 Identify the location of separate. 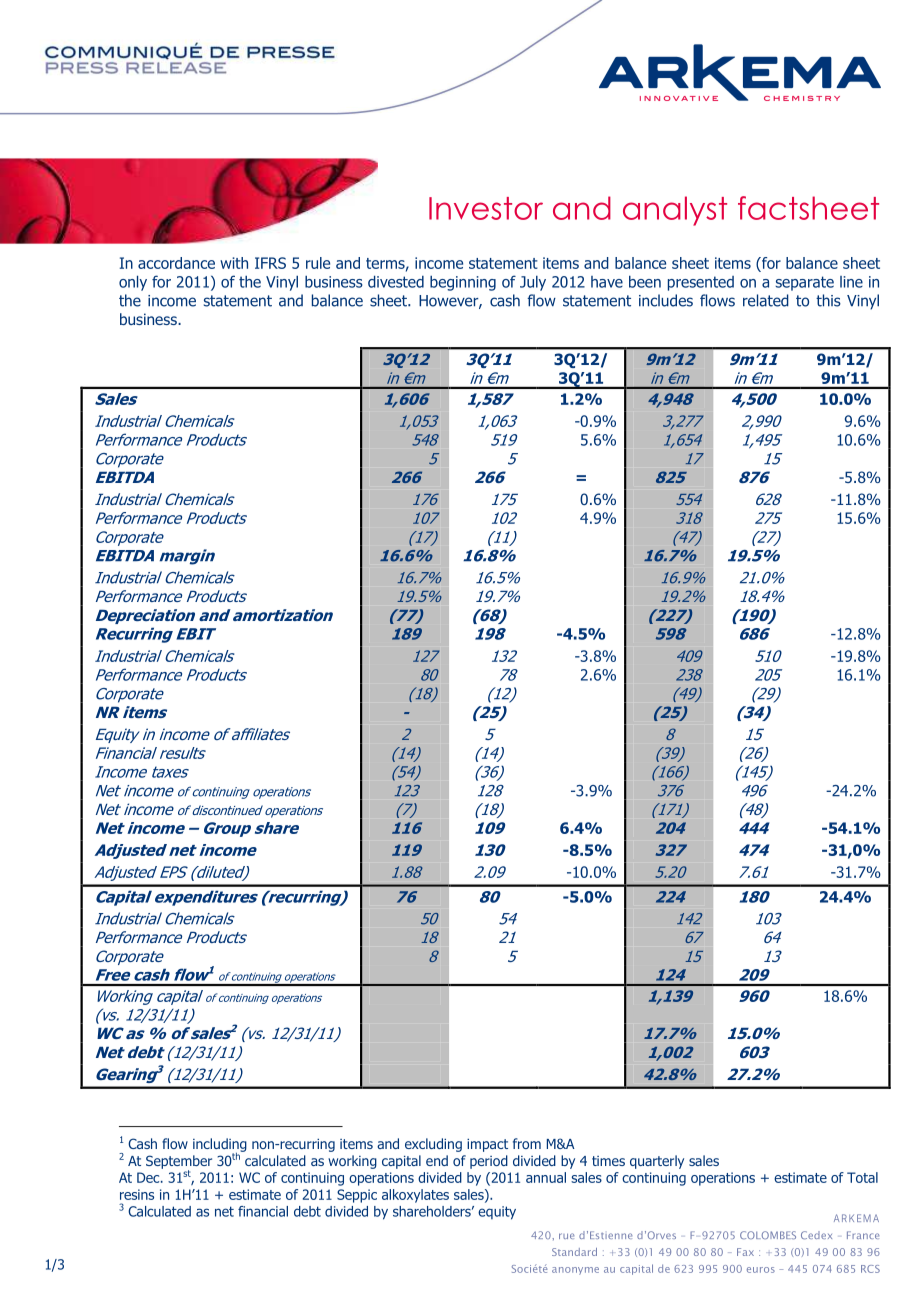
(804, 283).
